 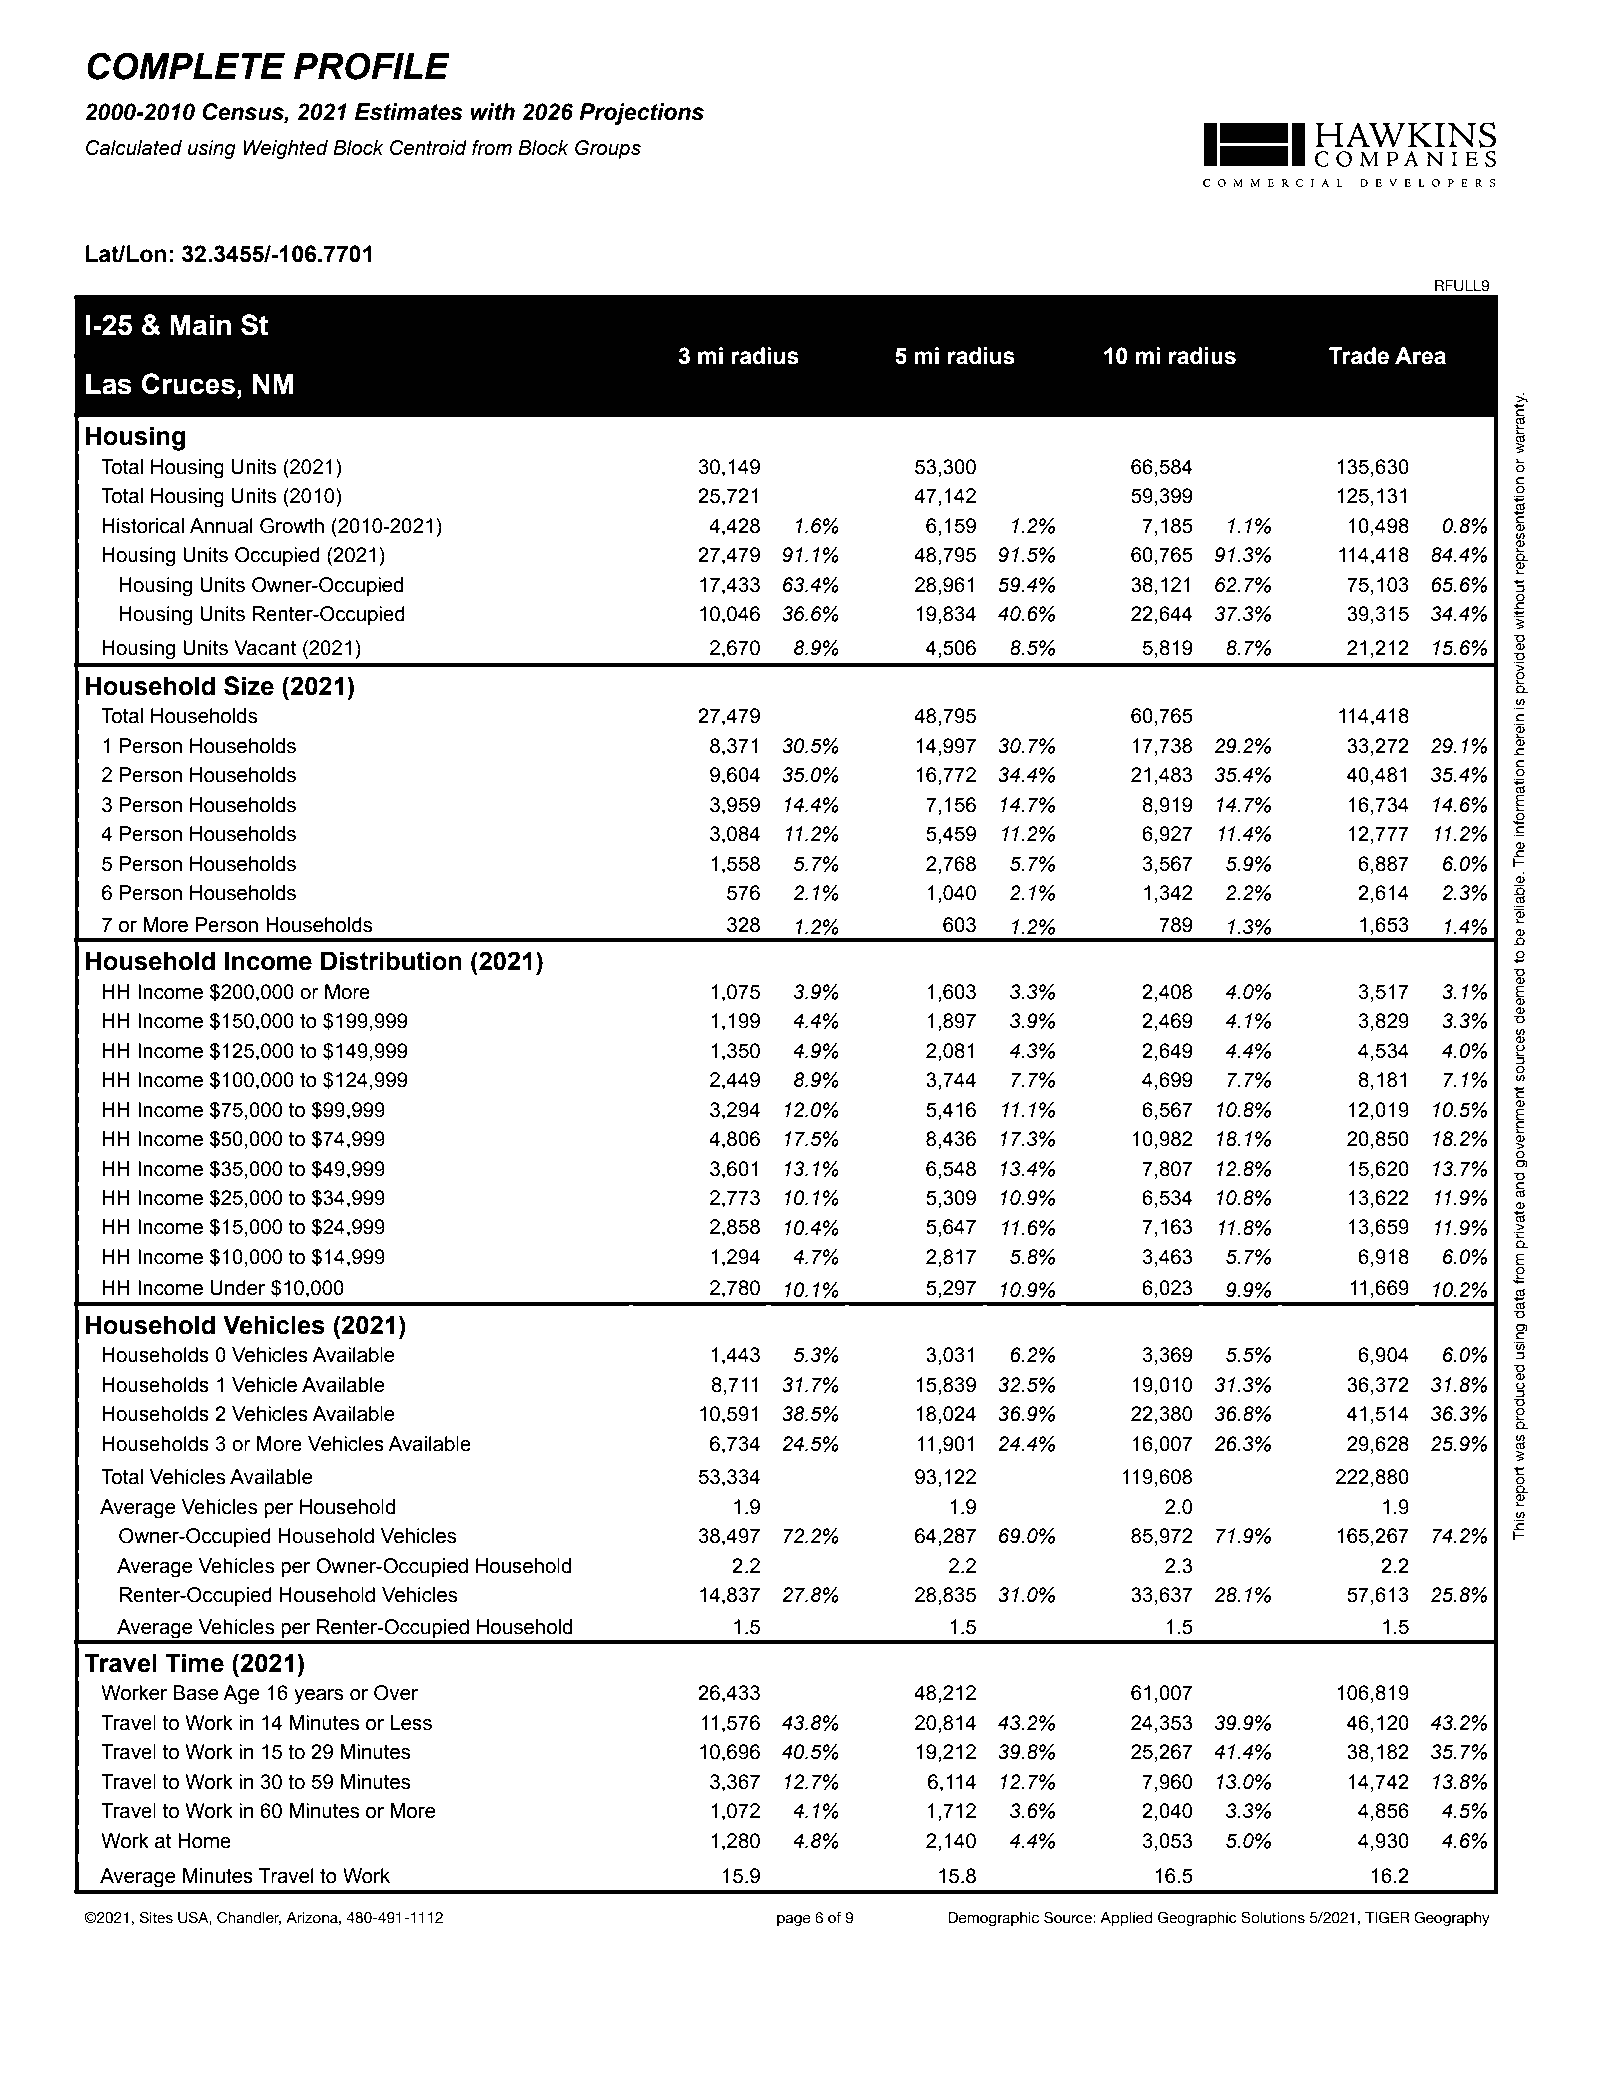 I want to click on Growth, so click(x=292, y=526).
